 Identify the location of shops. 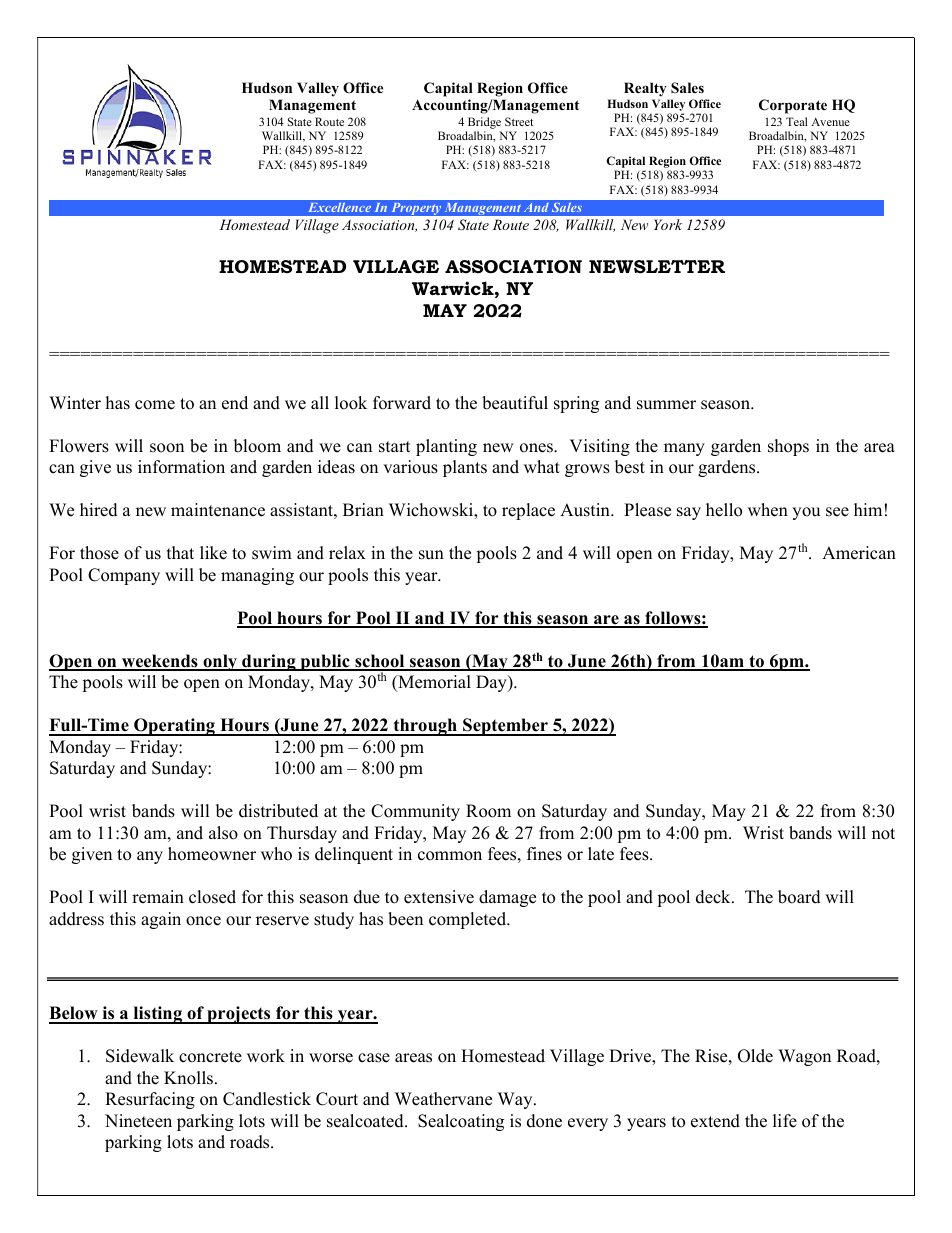
(788, 447).
